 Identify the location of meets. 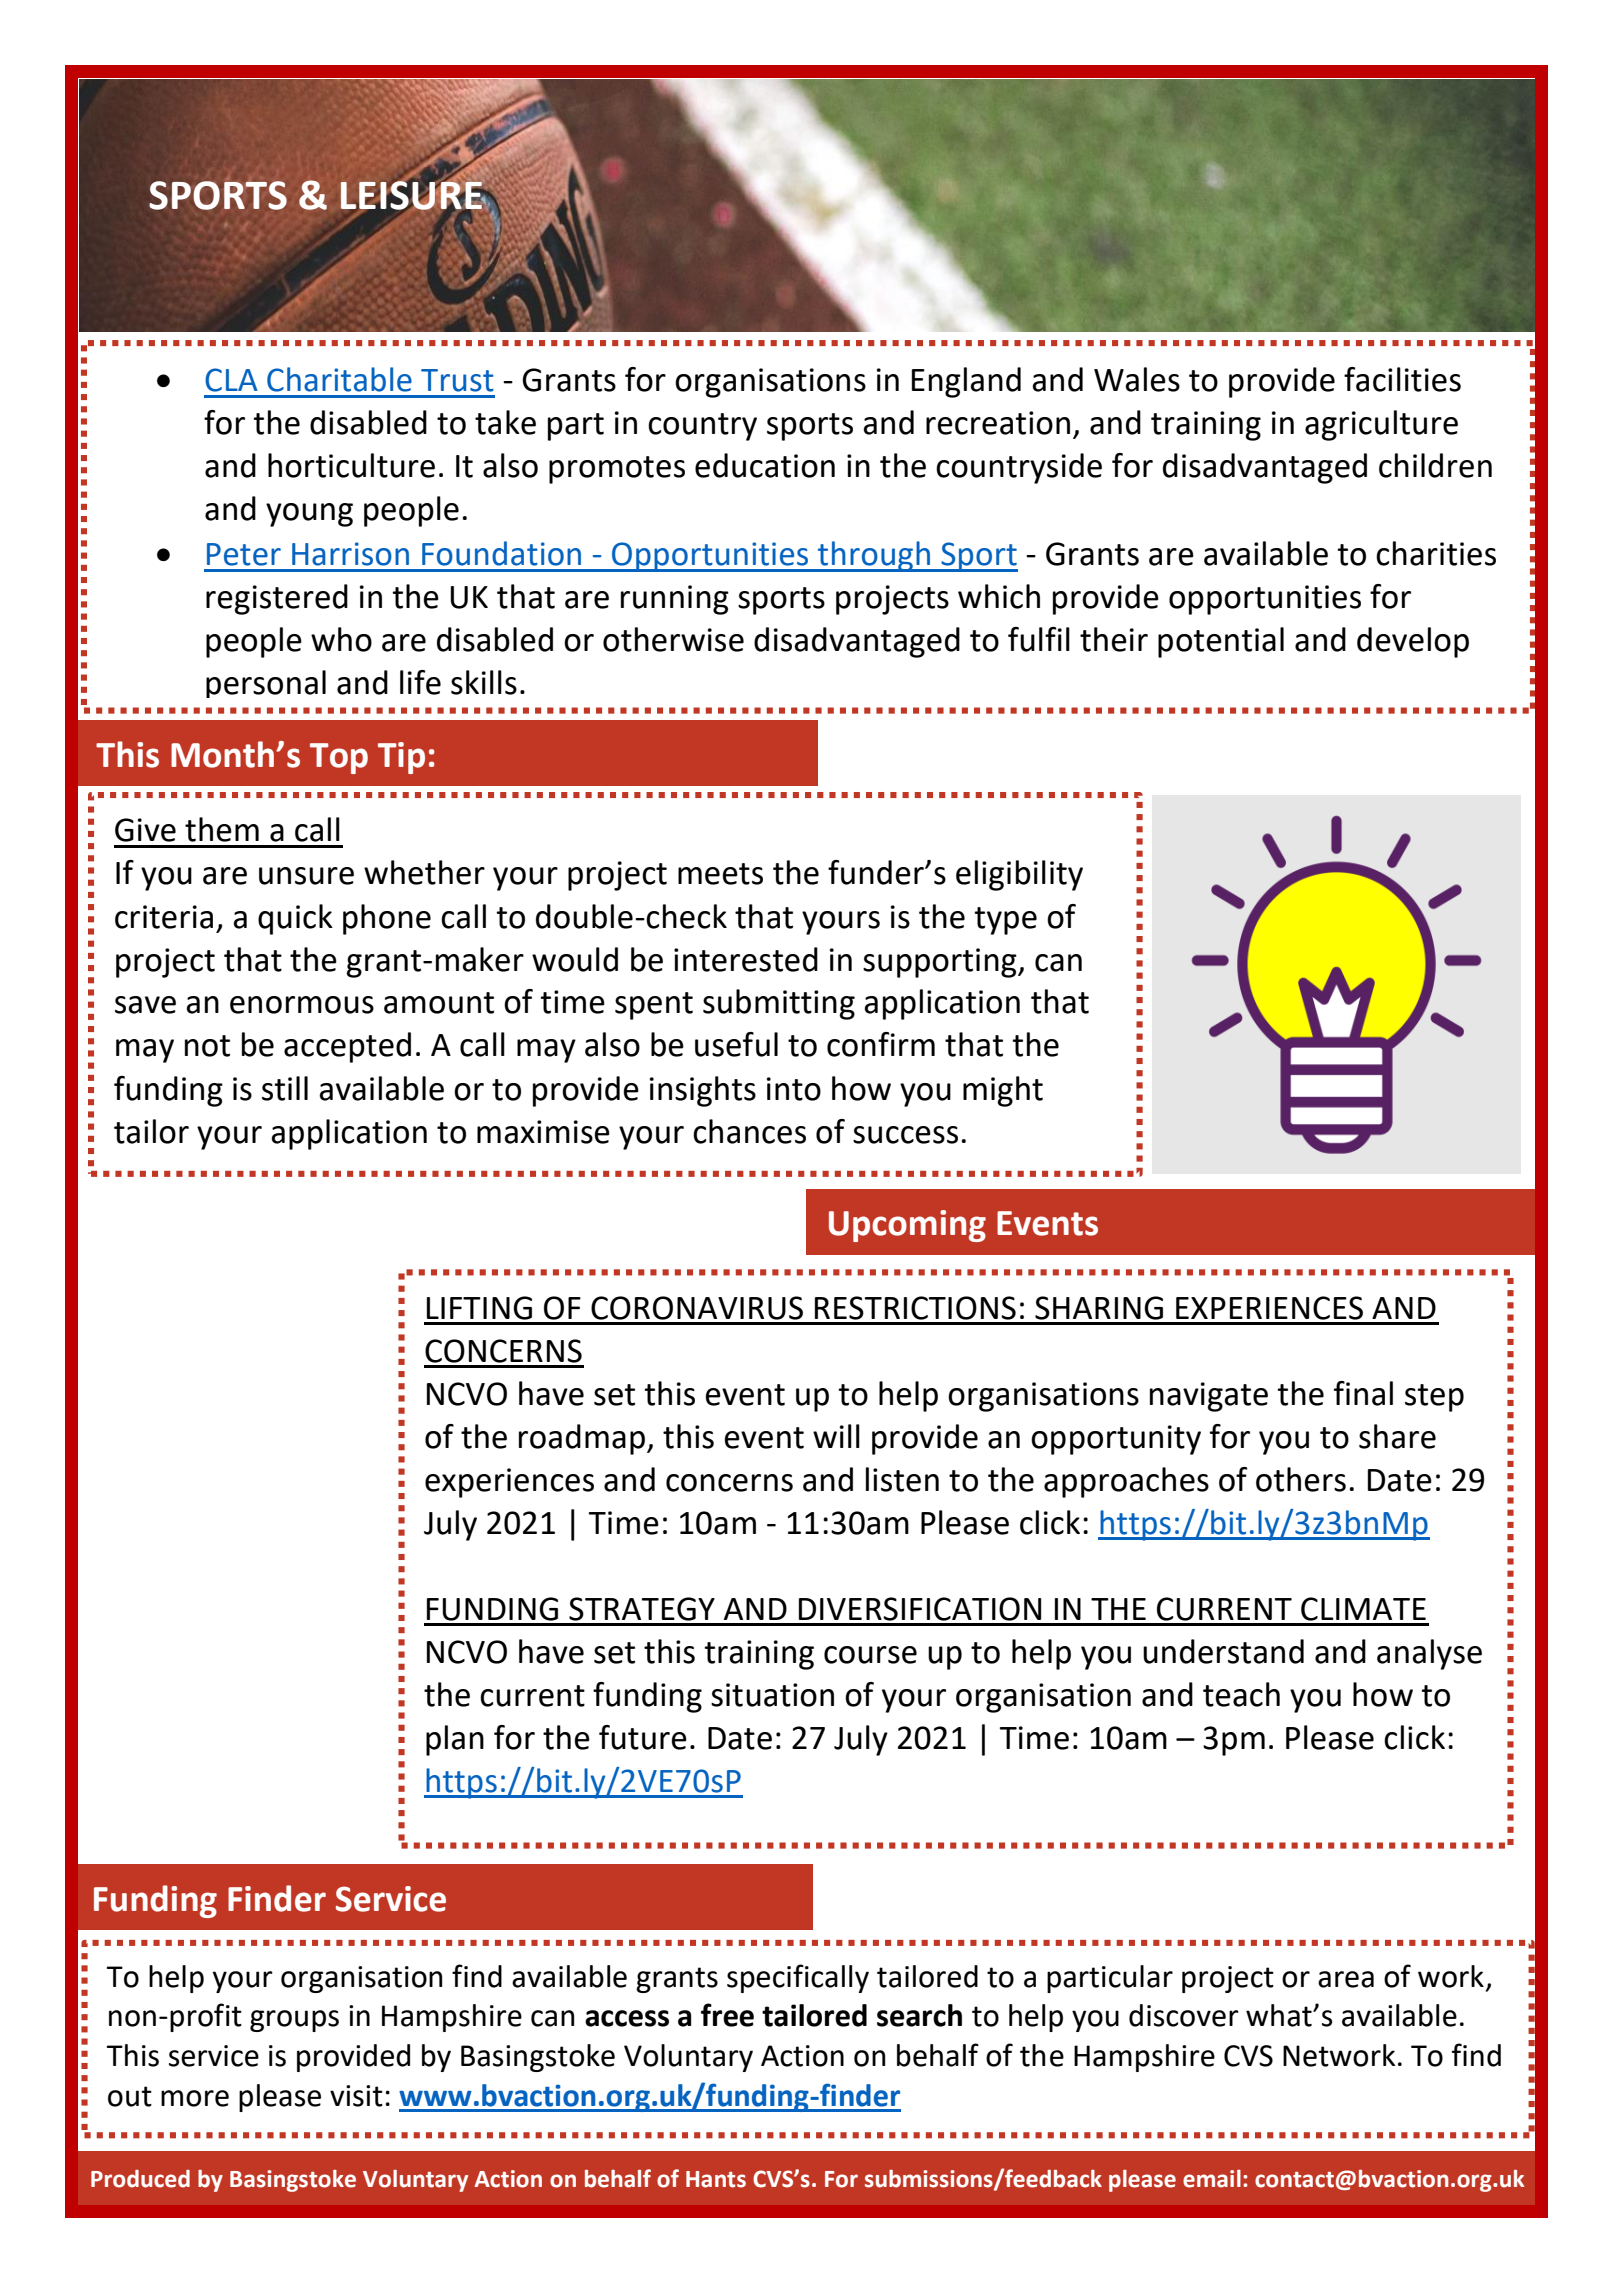
(720, 874).
